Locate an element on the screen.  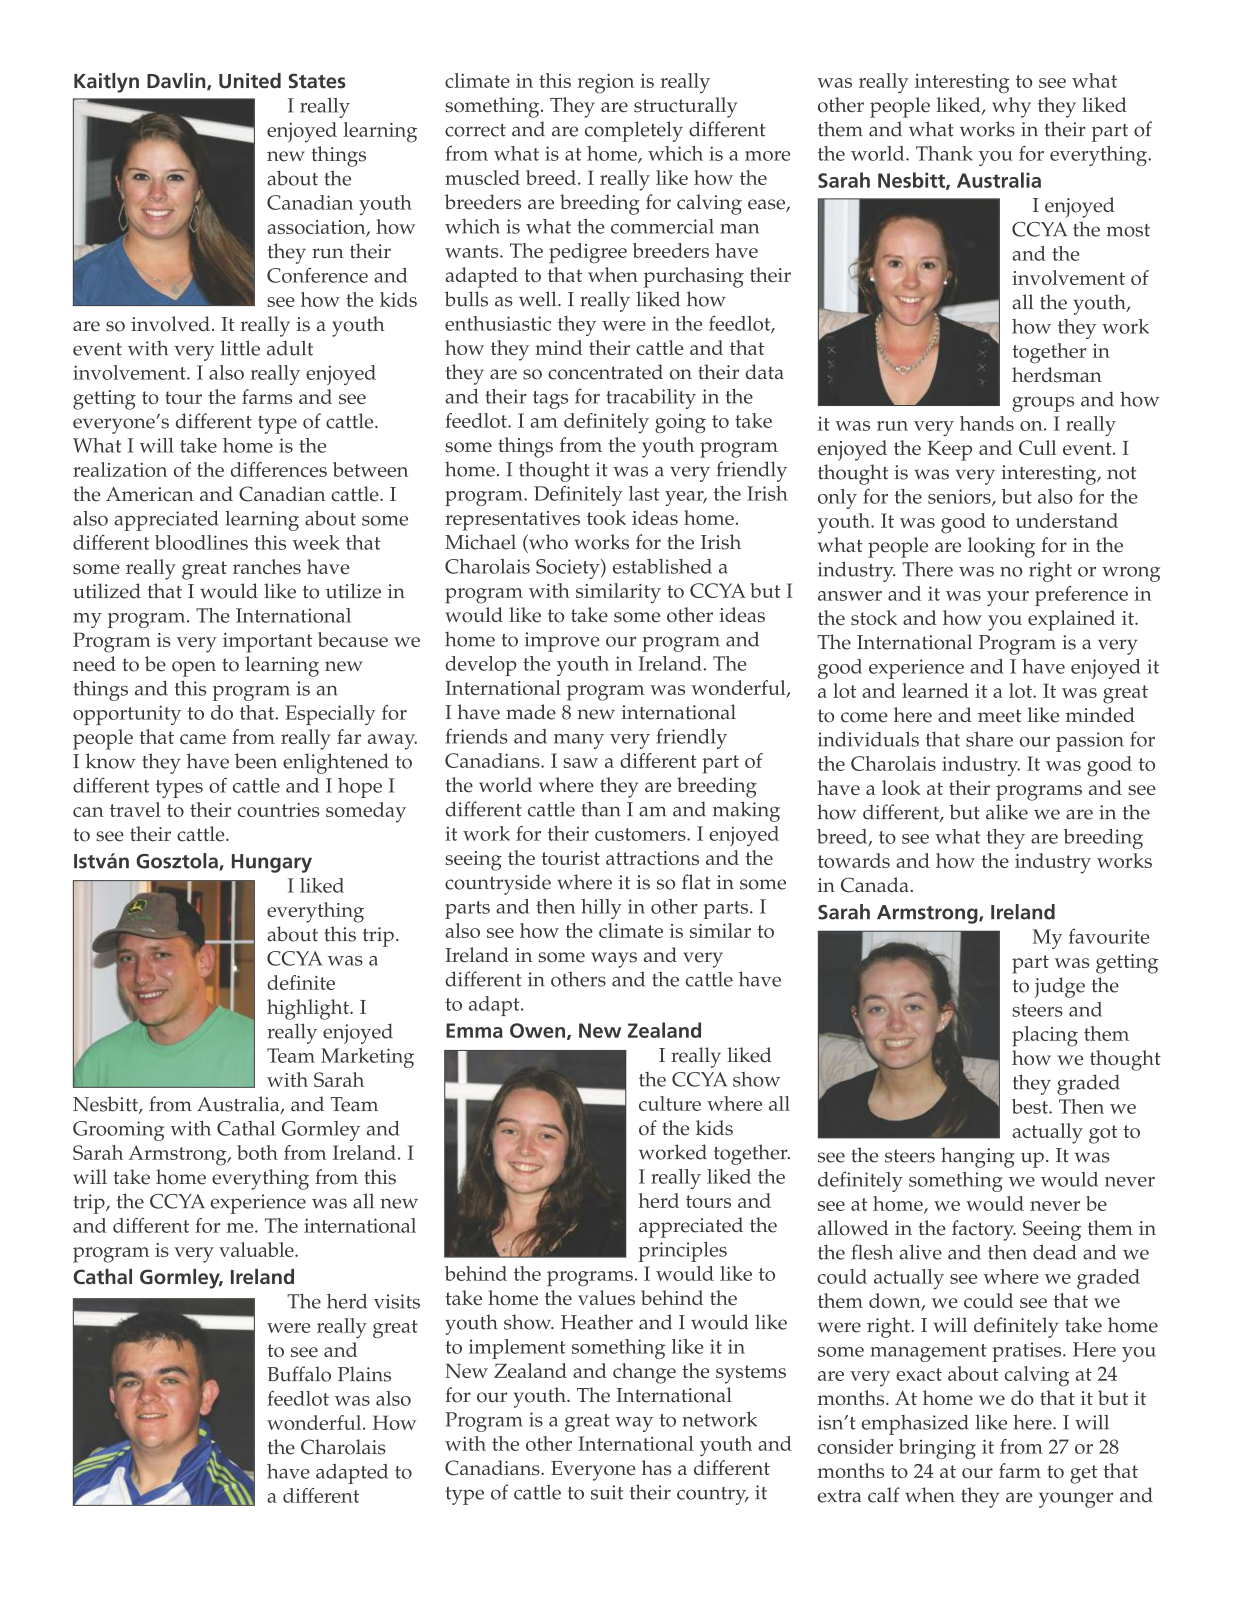
share is located at coordinates (989, 739).
